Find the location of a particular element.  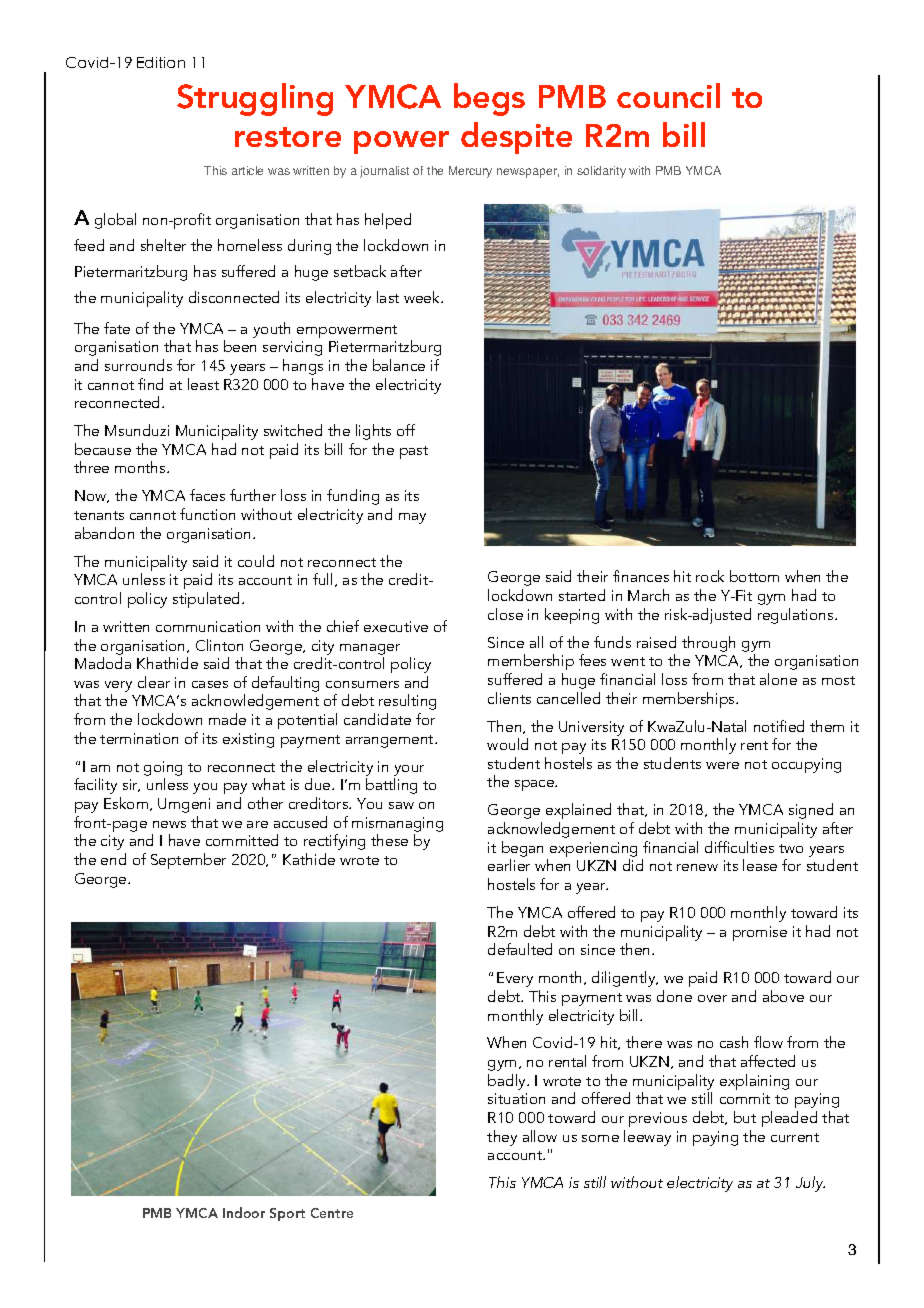

Edition is located at coordinates (161, 62).
